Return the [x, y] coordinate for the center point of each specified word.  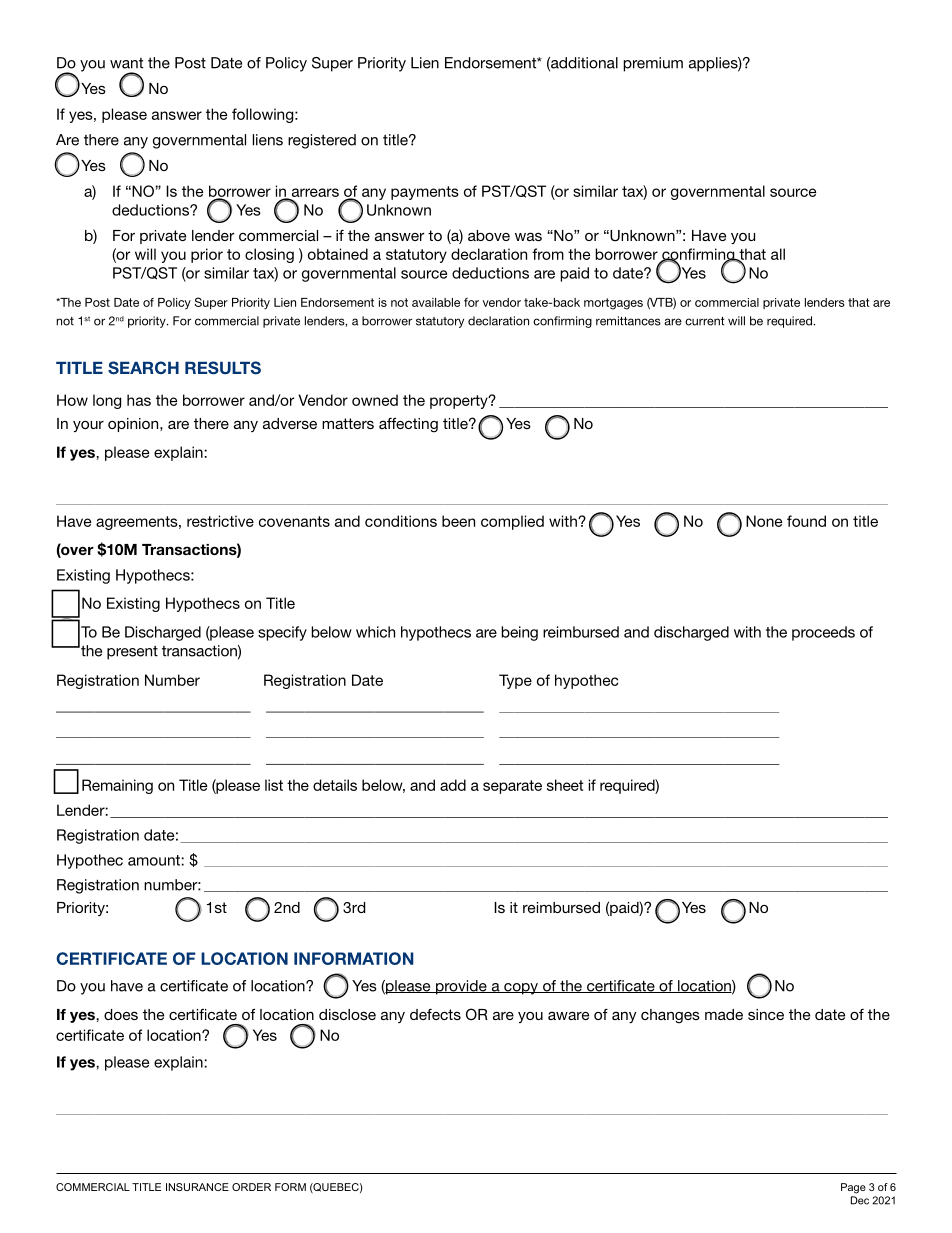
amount [155, 860]
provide [461, 987]
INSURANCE [197, 1187]
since [766, 1014]
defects [435, 1014]
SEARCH [143, 368]
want [126, 63]
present [132, 653]
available [436, 302]
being [519, 633]
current [705, 321]
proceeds [823, 633]
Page [853, 1188]
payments [425, 193]
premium [653, 64]
